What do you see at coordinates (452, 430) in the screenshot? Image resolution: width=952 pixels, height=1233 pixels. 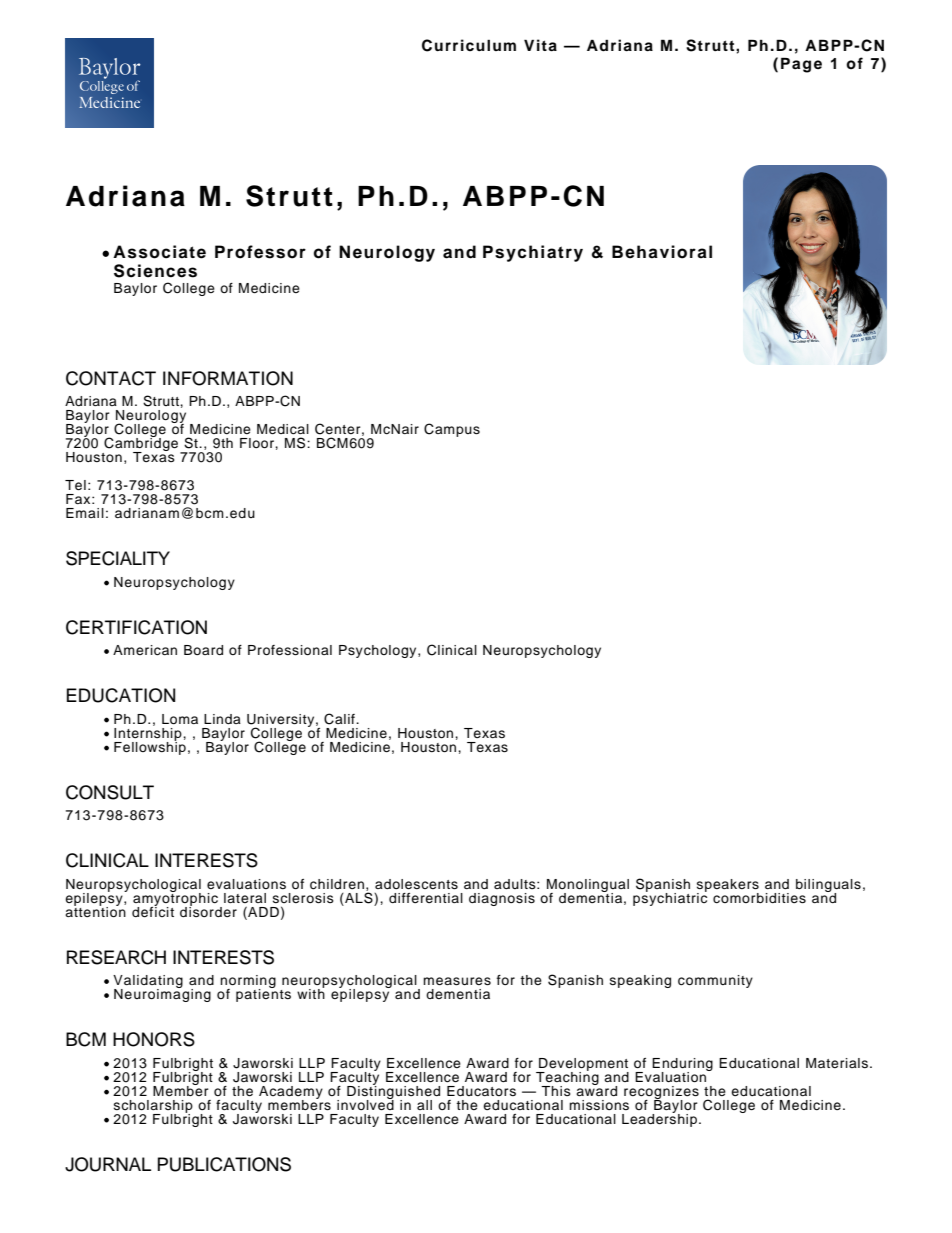 I see `Campus` at bounding box center [452, 430].
